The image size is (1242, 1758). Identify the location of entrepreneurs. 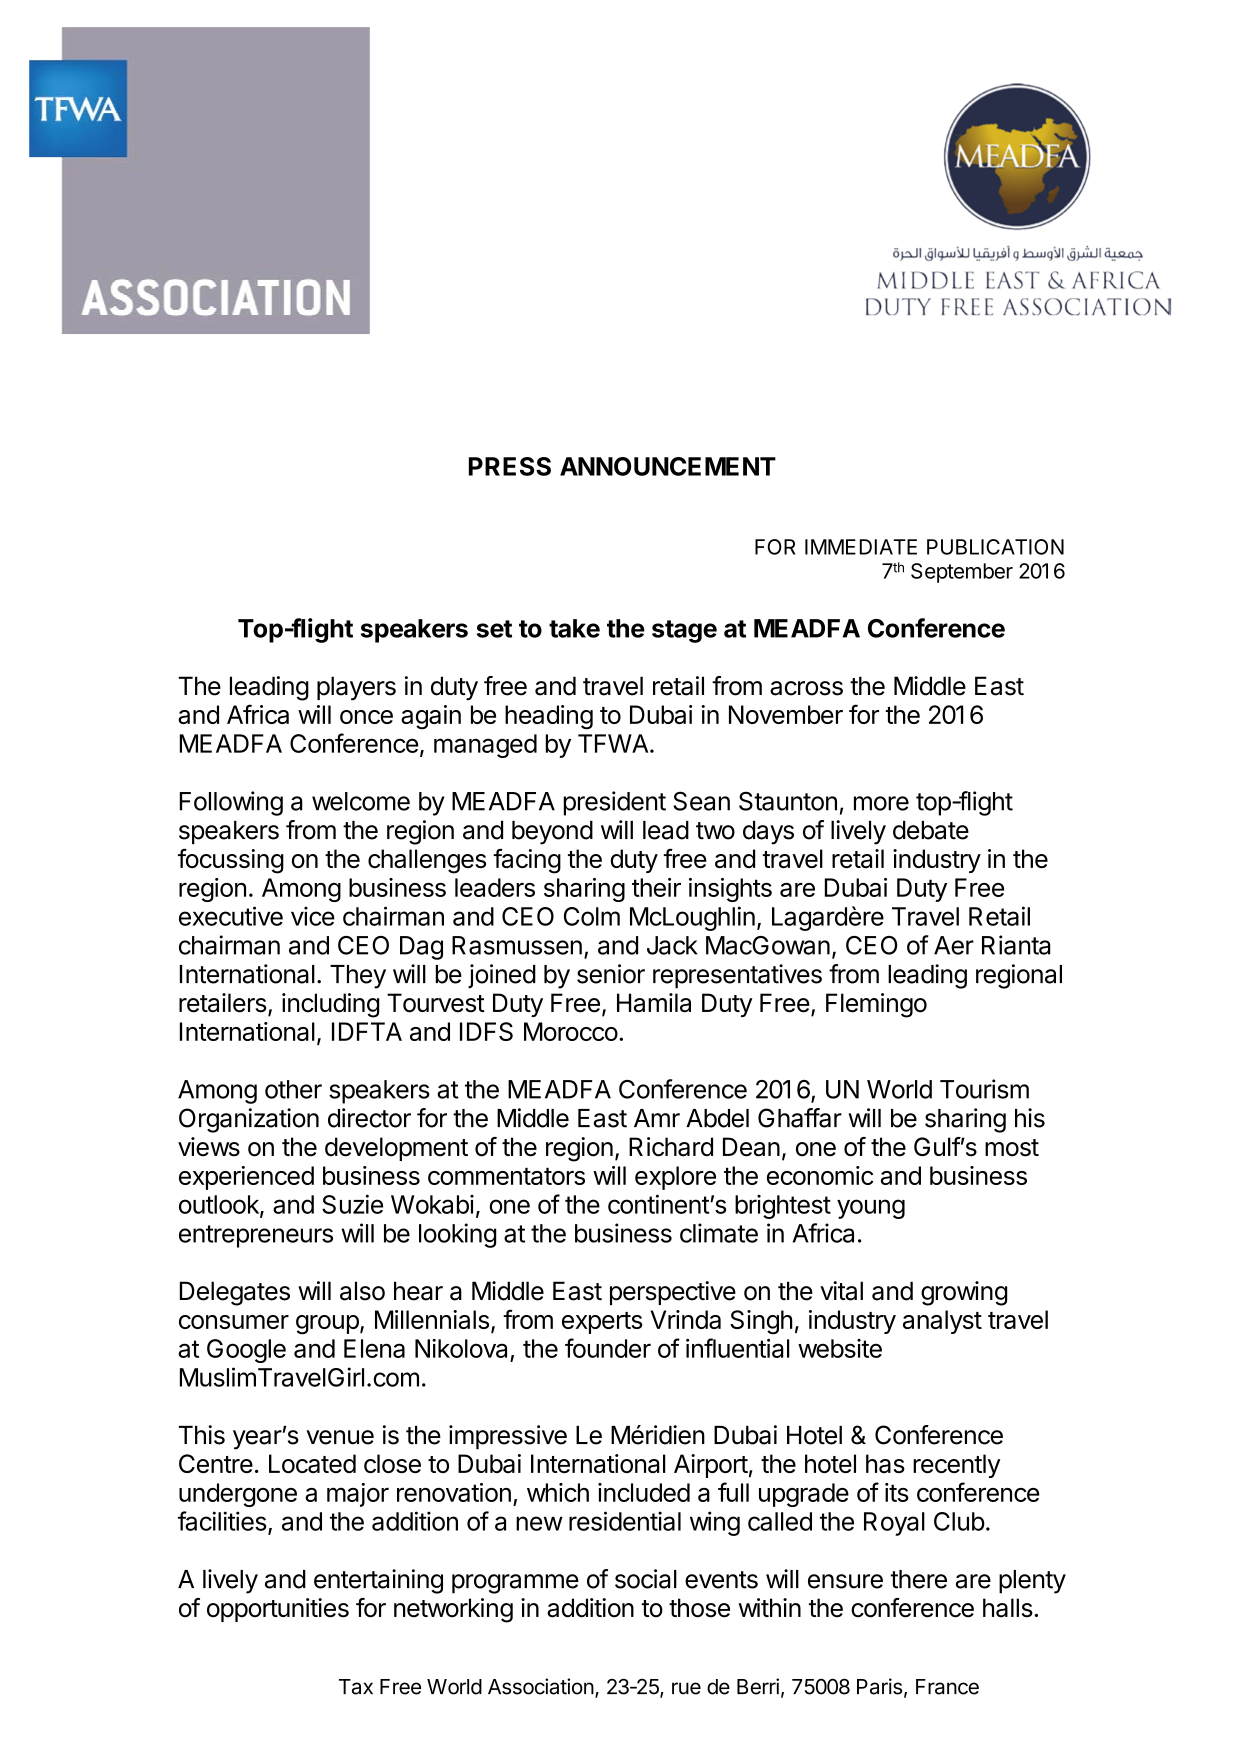
(256, 1236).
